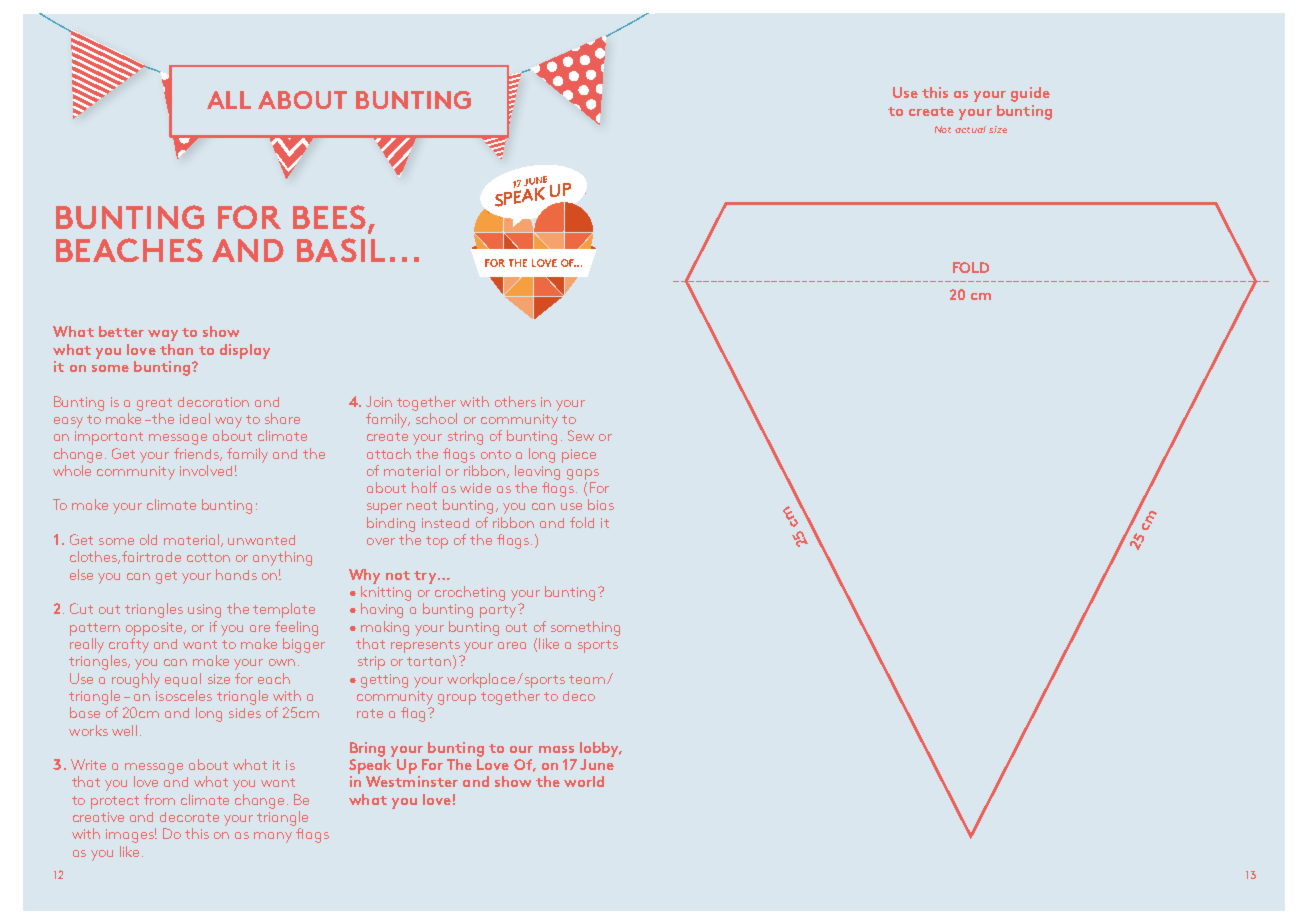 The width and height of the document is (1308, 924). What do you see at coordinates (601, 504) in the document?
I see `bias` at bounding box center [601, 504].
